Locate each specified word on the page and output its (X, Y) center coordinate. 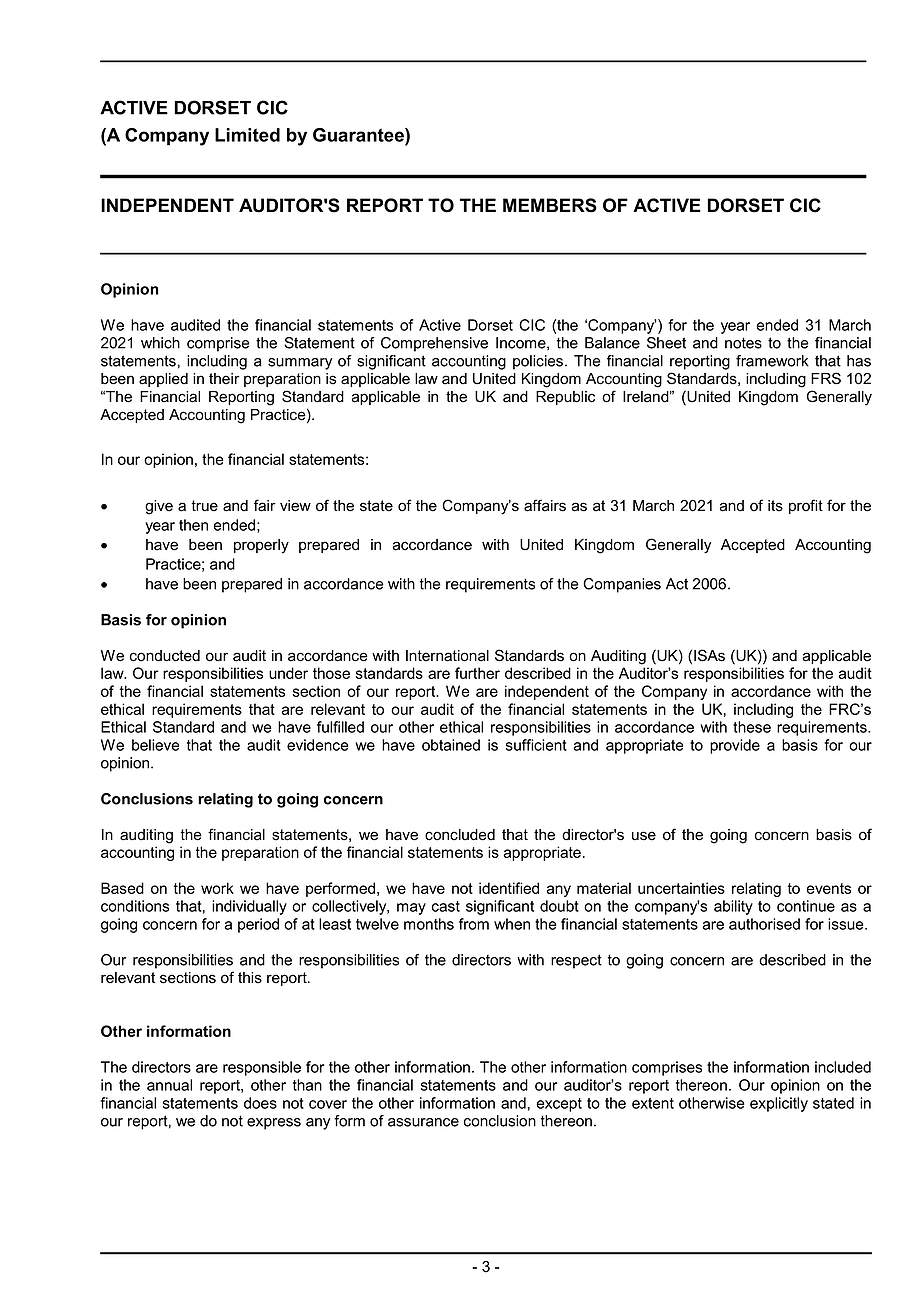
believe (155, 745)
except (559, 1105)
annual (169, 1085)
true (204, 506)
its (775, 506)
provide (735, 746)
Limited (247, 135)
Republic (565, 398)
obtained (451, 745)
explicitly (779, 1104)
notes (743, 343)
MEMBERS (550, 205)
